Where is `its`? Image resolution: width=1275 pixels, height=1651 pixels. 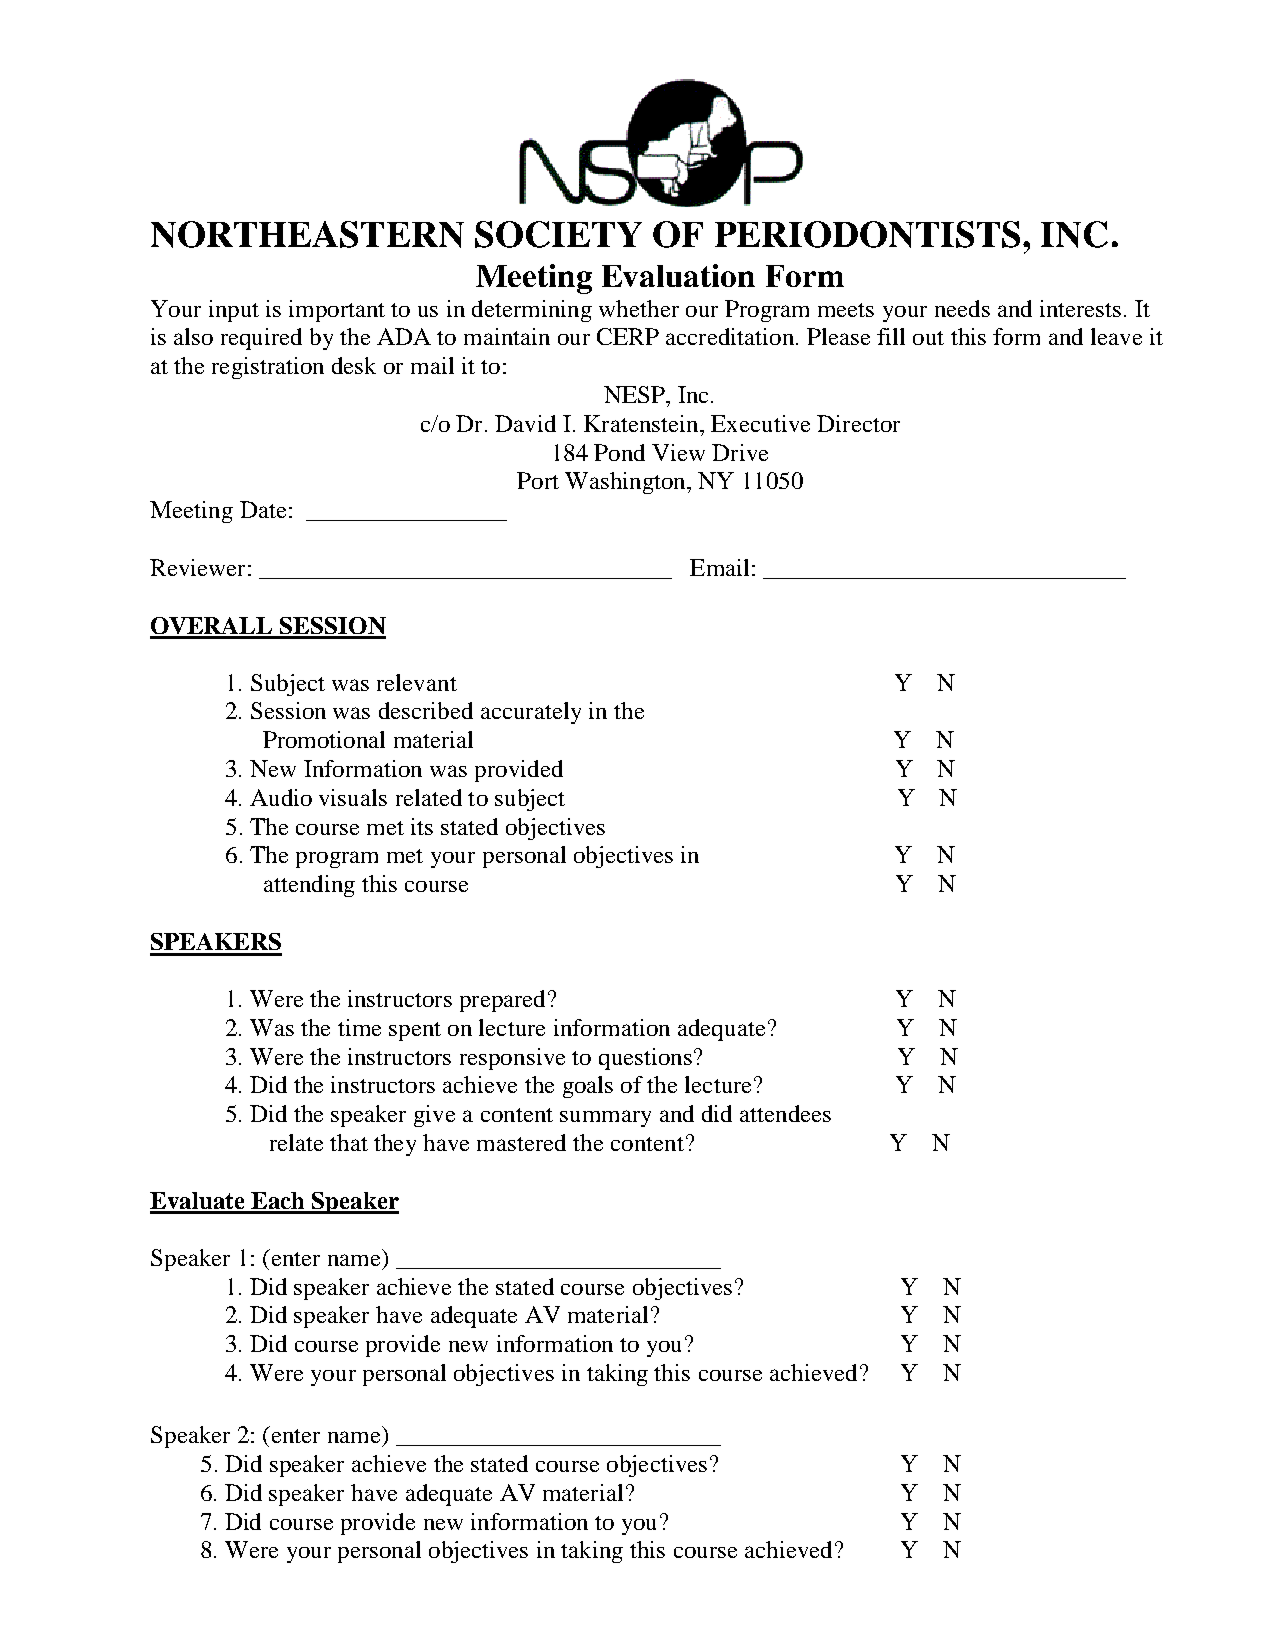
its is located at coordinates (422, 826).
